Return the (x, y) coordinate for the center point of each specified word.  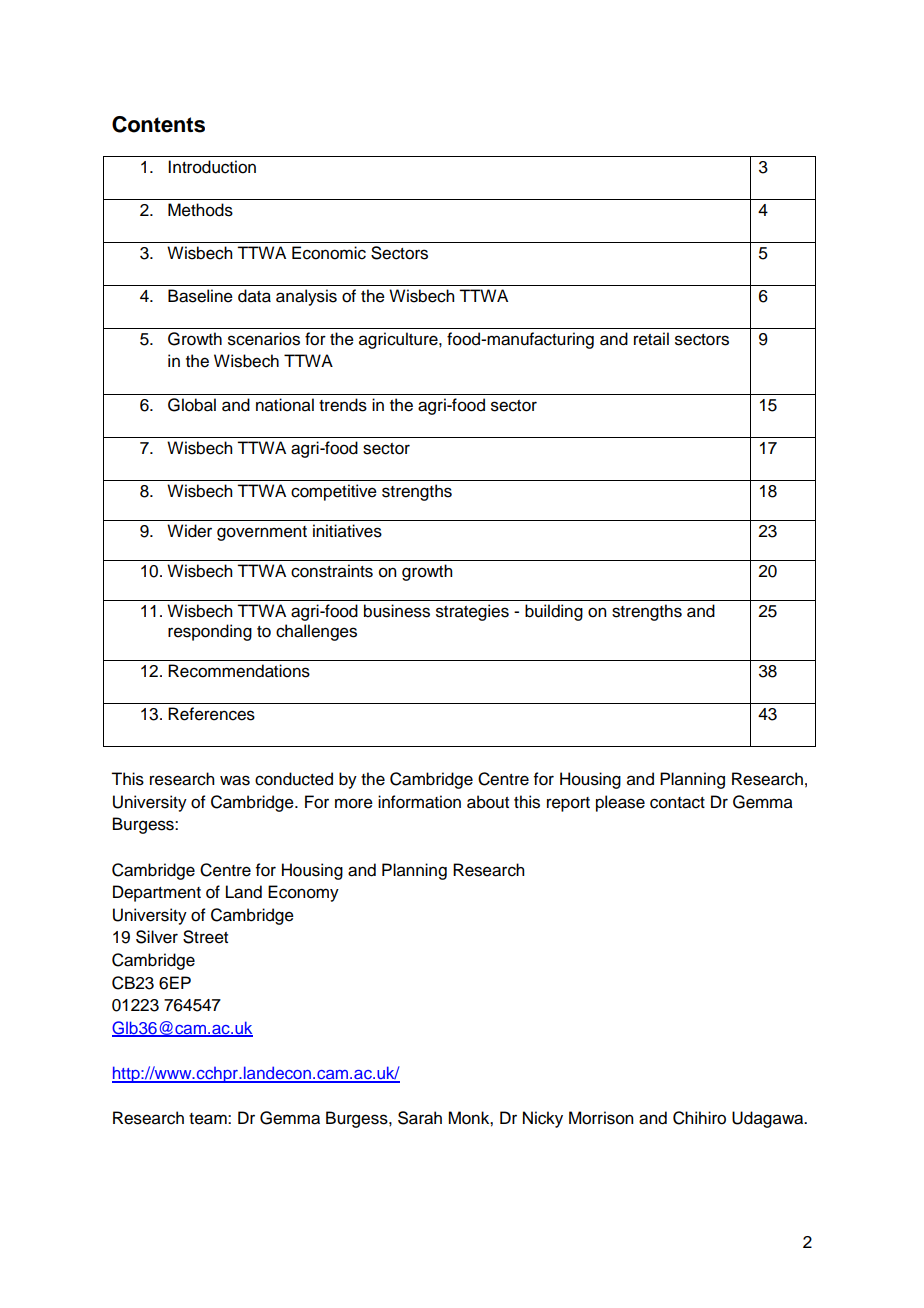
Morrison (601, 1118)
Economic (329, 253)
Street (205, 937)
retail (651, 339)
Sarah (420, 1118)
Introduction (212, 167)
